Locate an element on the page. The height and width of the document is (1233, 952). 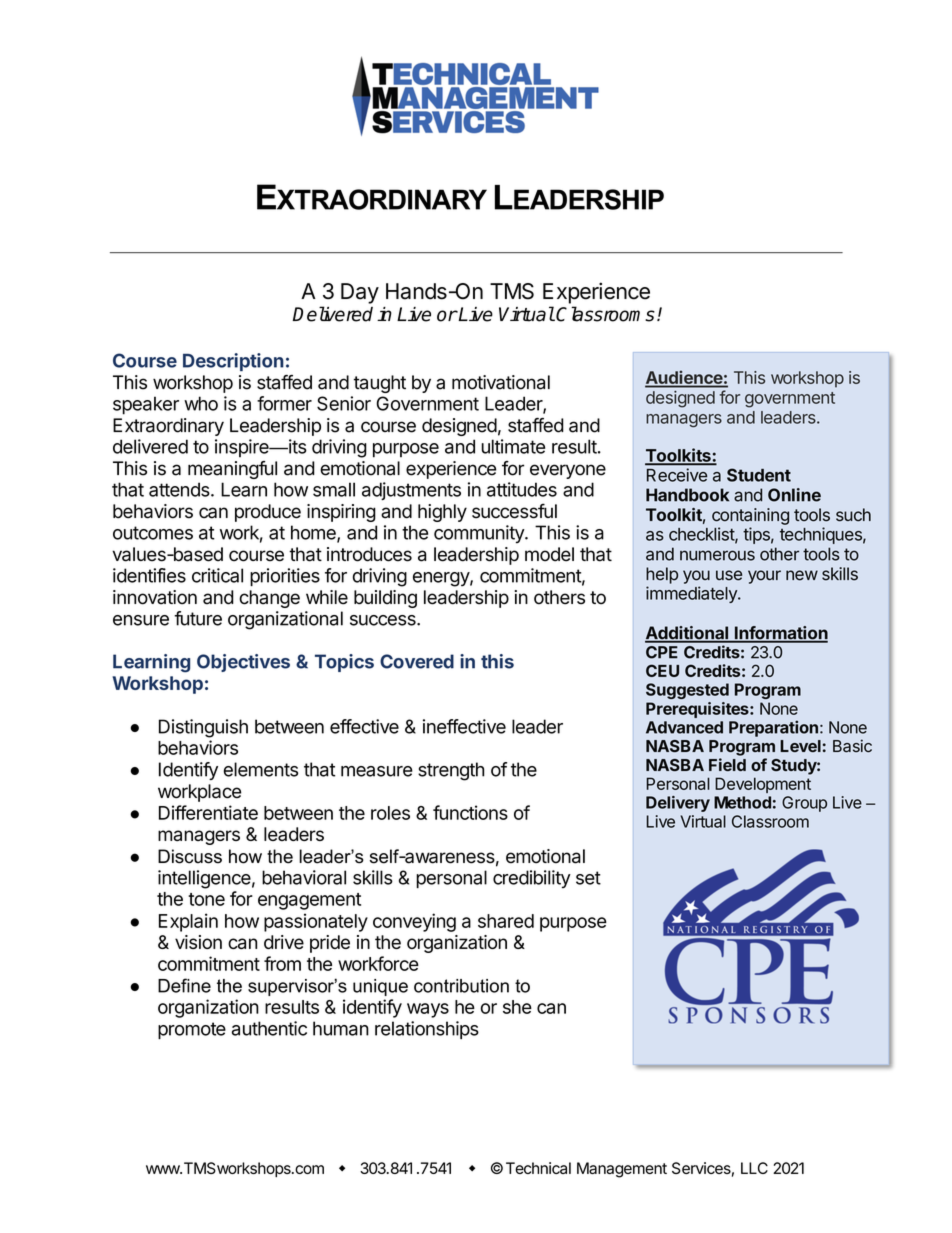
Method is located at coordinates (742, 802).
